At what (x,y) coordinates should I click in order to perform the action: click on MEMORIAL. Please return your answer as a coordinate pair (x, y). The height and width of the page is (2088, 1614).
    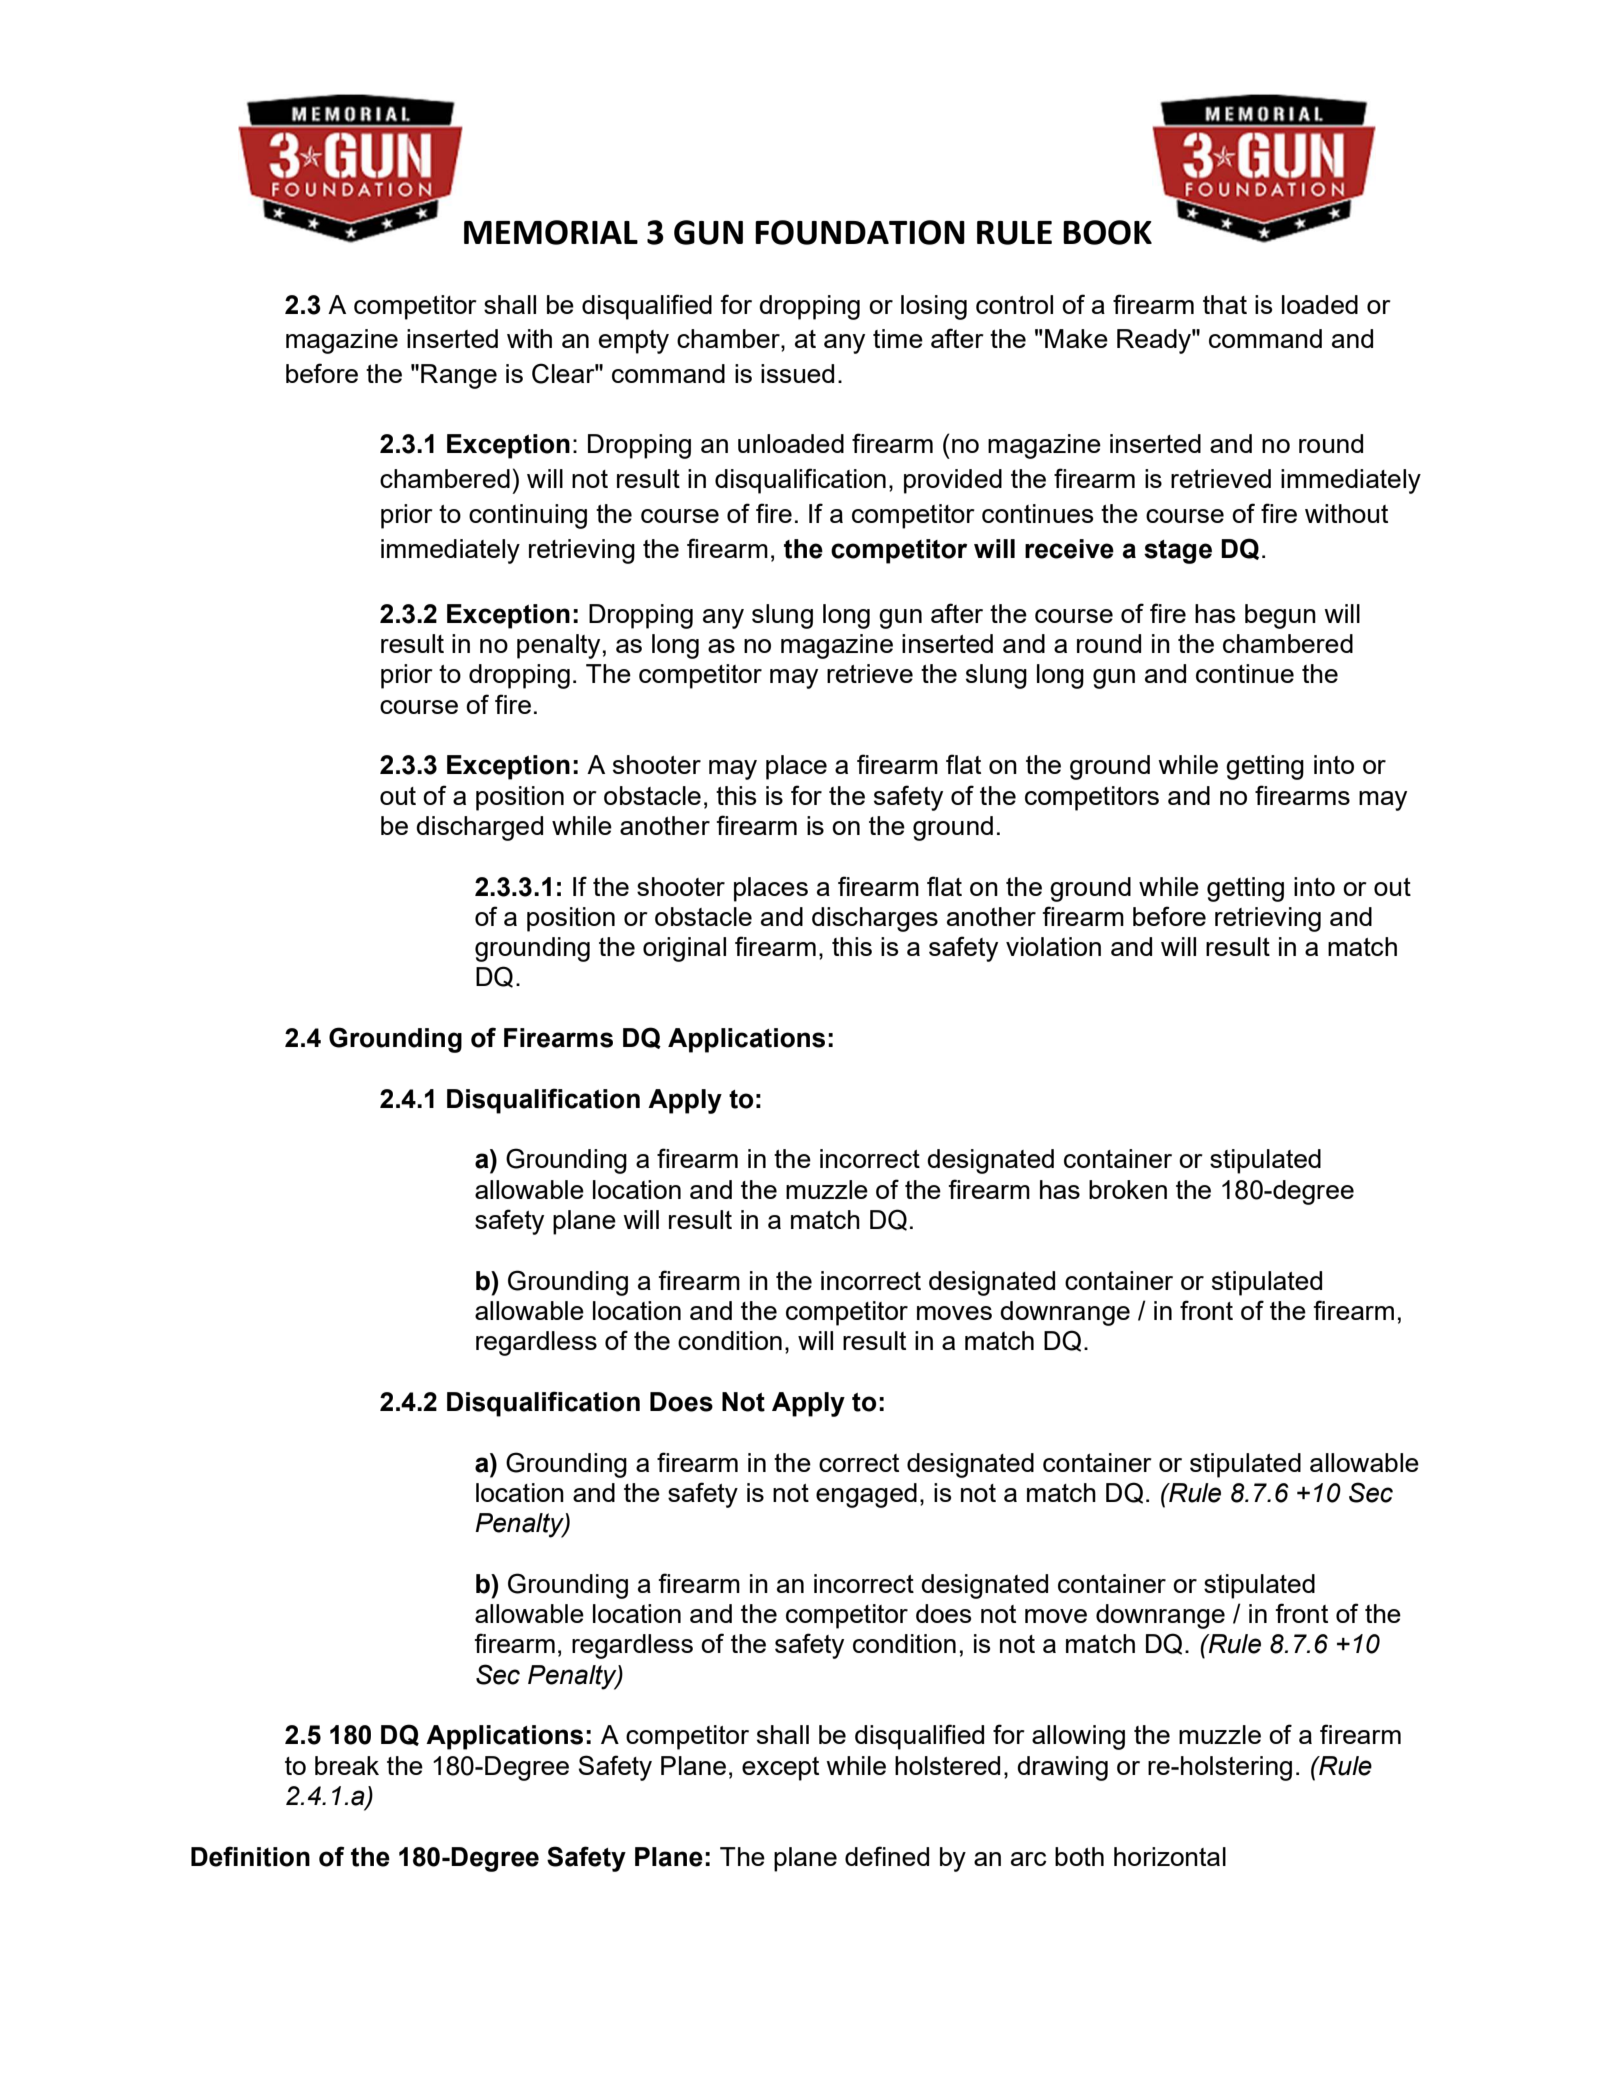
    Looking at the image, I should click on (551, 232).
